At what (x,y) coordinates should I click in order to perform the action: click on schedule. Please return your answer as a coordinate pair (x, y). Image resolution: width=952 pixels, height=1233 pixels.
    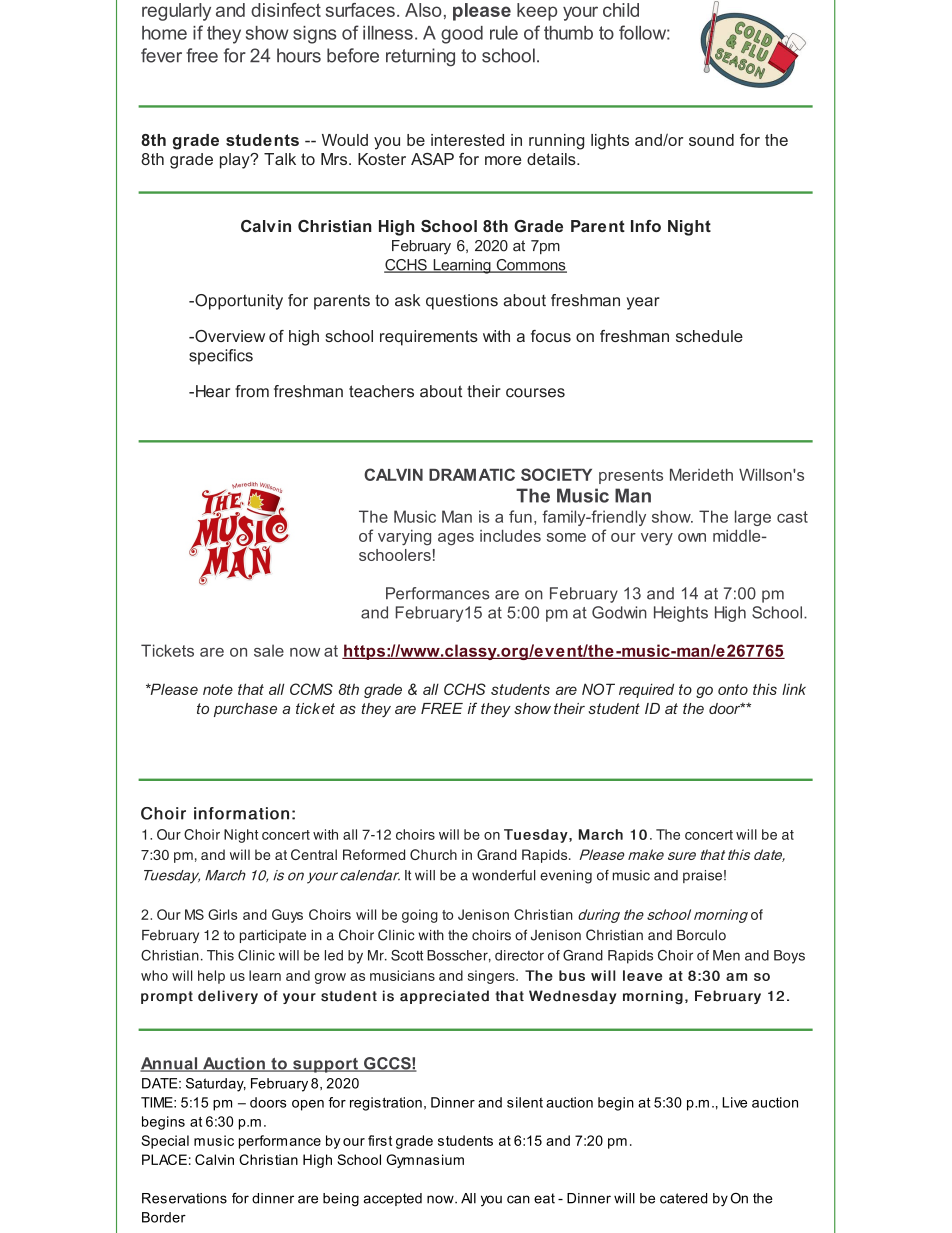
    Looking at the image, I should click on (709, 336).
